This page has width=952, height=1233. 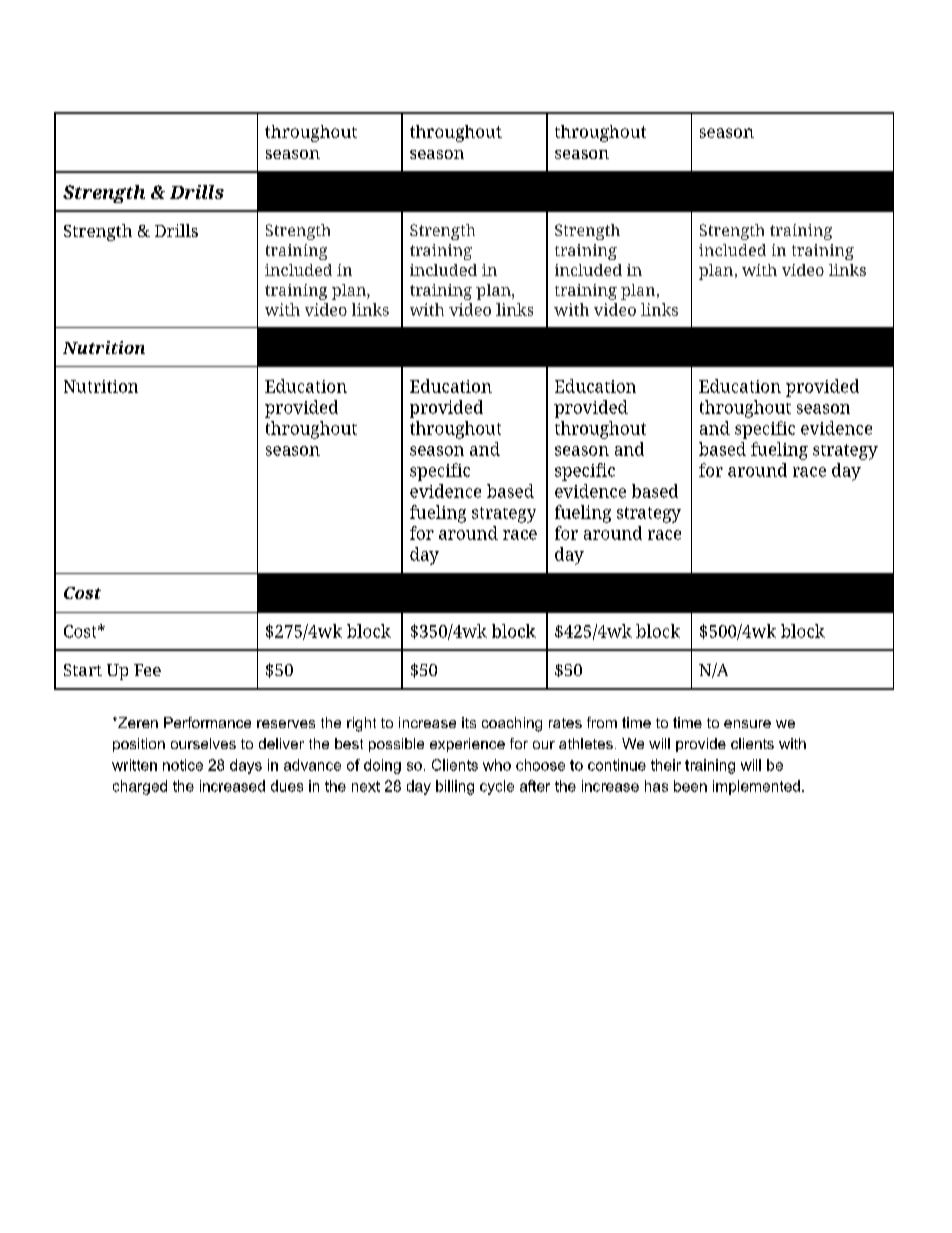 What do you see at coordinates (83, 670) in the page?
I see `Start` at bounding box center [83, 670].
